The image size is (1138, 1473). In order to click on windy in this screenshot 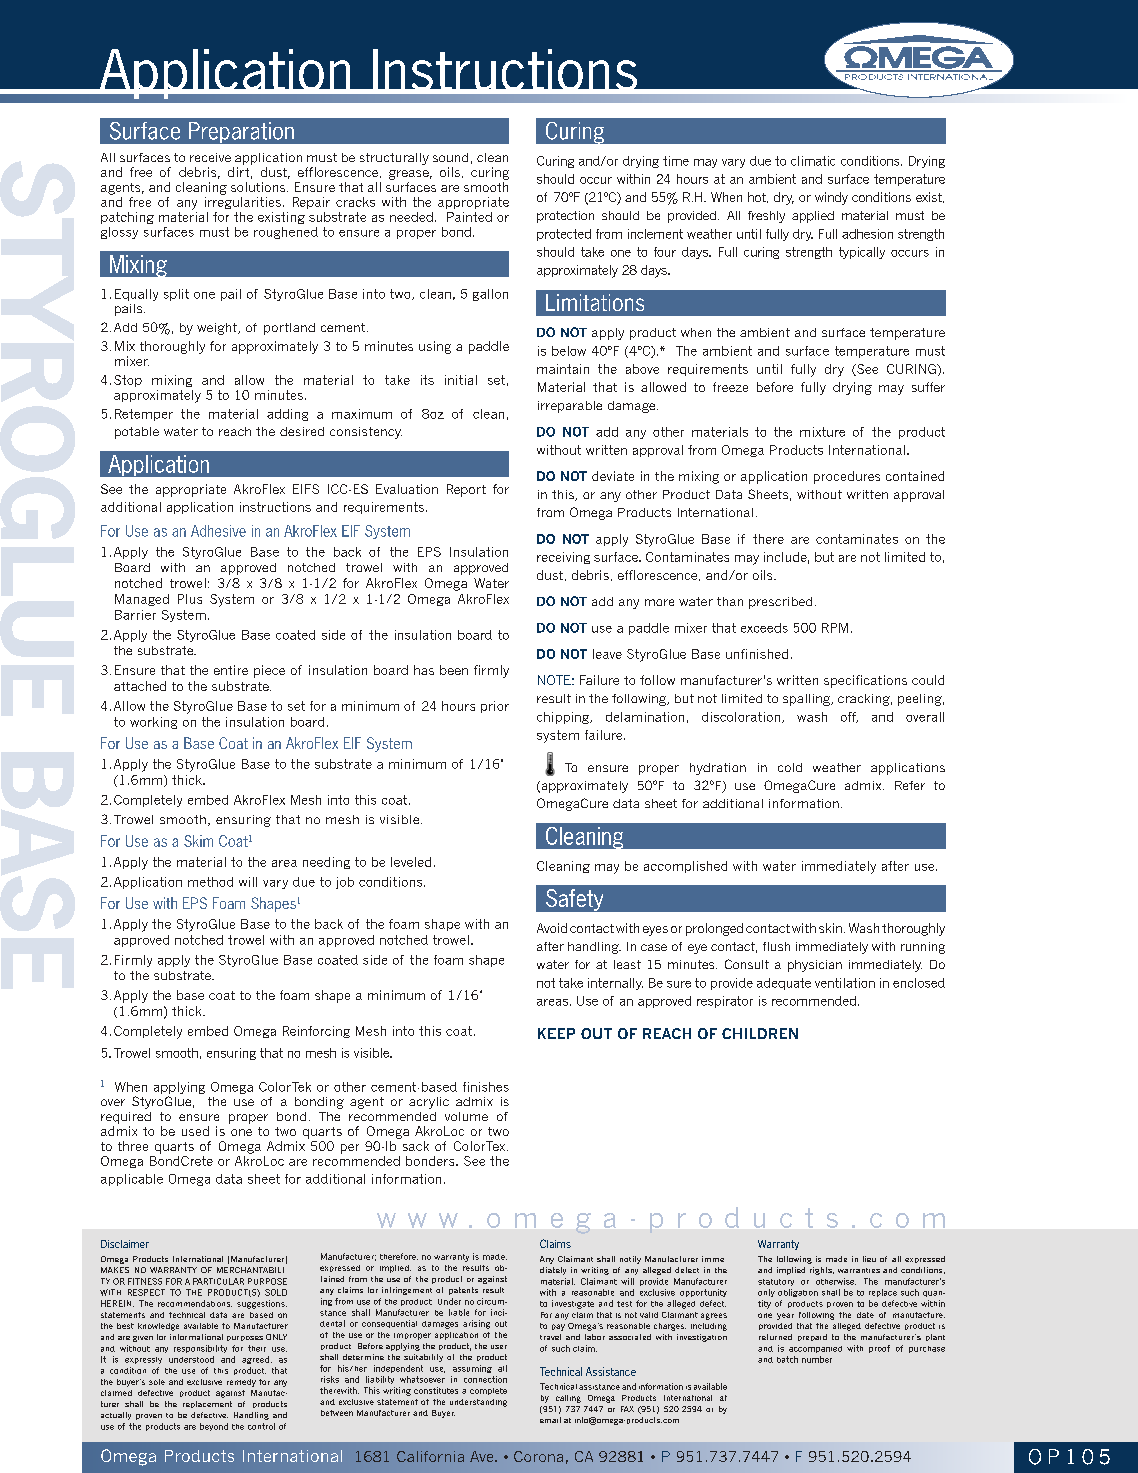, I will do `click(831, 198)`.
